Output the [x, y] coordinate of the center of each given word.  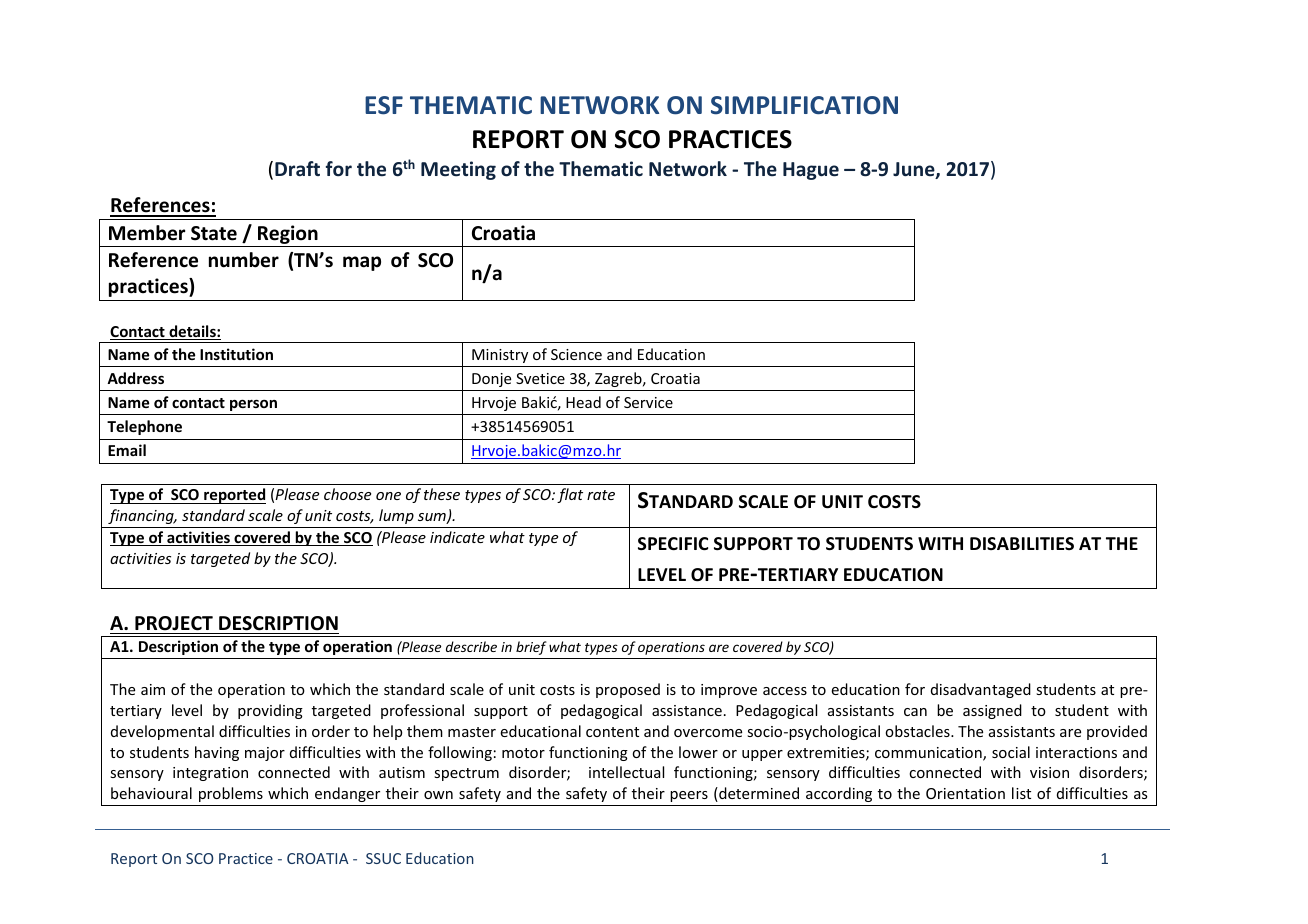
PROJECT [174, 623]
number [244, 260]
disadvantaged [981, 690]
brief [531, 648]
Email [127, 450]
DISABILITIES [1022, 543]
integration [210, 774]
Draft [297, 168]
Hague [811, 171]
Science [576, 354]
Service [648, 402]
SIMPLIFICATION [804, 105]
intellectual [626, 772]
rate [601, 495]
